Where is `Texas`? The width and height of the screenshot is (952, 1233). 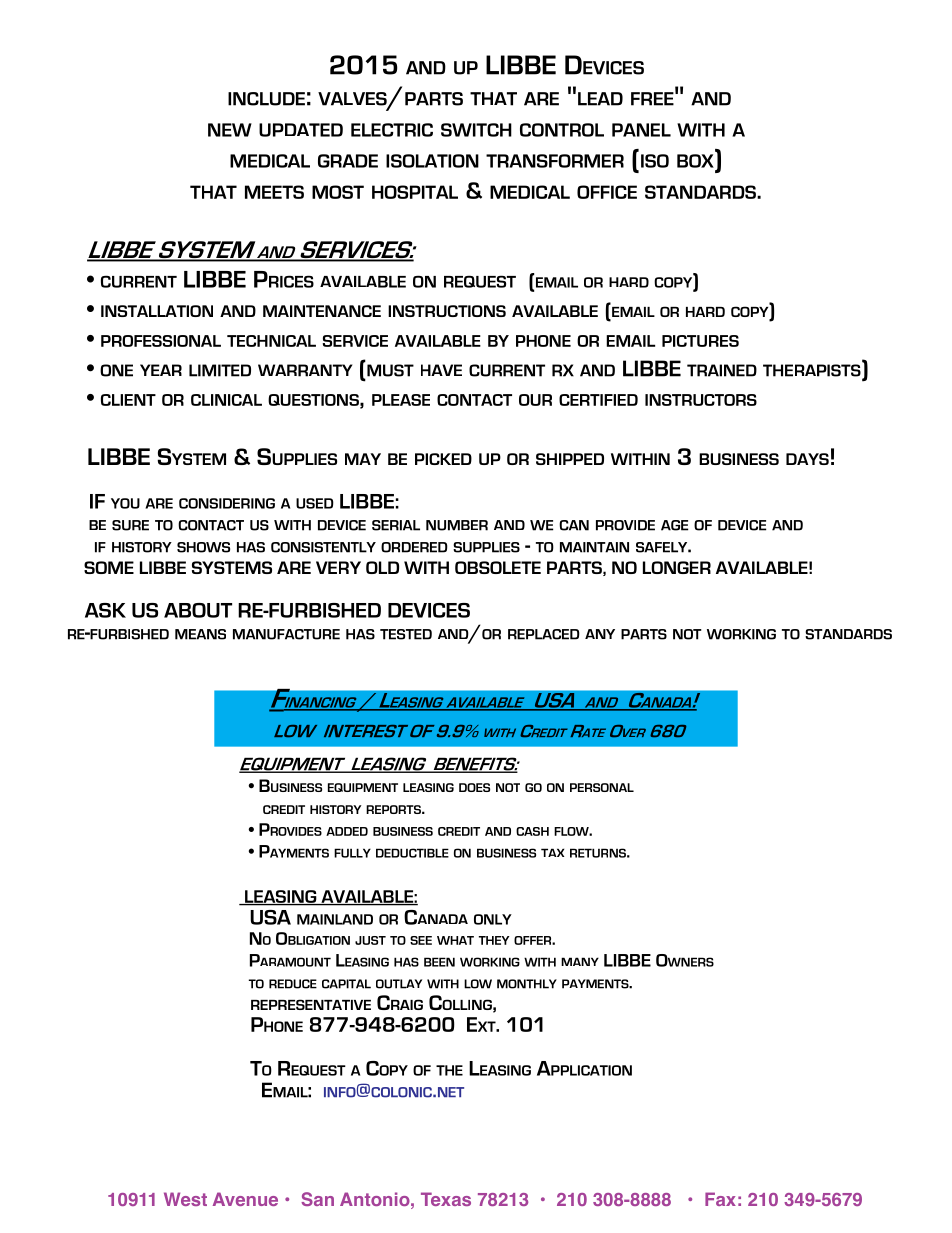
Texas is located at coordinates (446, 1199).
